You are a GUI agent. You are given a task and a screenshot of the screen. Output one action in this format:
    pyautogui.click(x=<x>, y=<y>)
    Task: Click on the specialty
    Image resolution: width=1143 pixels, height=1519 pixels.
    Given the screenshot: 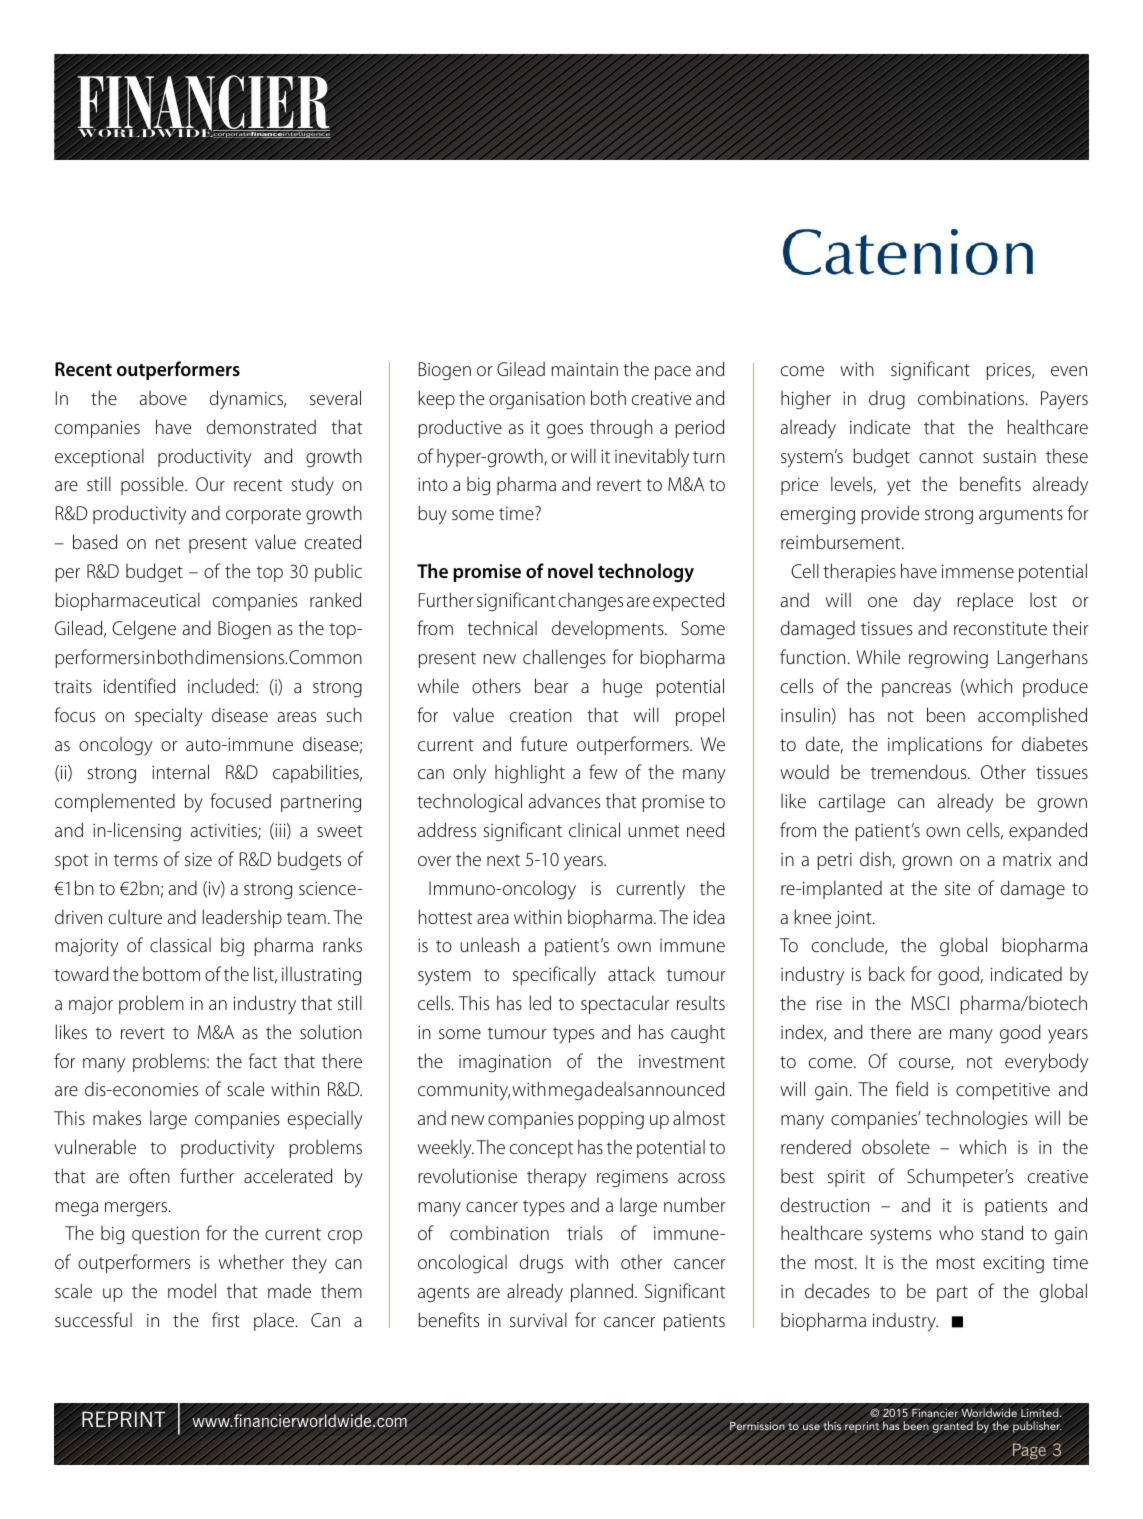 What is the action you would take?
    pyautogui.click(x=168, y=716)
